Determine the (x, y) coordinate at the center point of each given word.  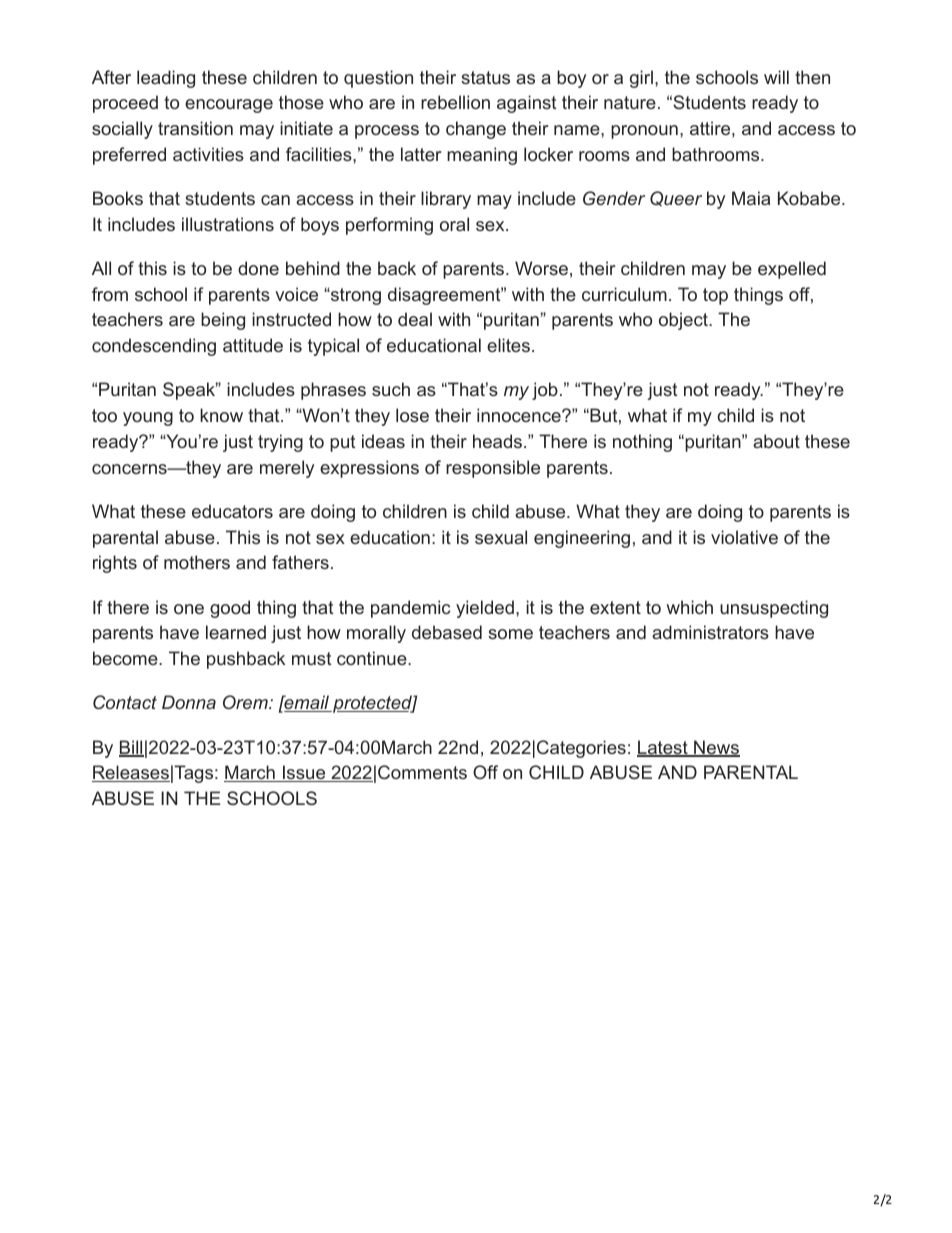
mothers (197, 562)
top (715, 296)
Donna (189, 702)
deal (415, 319)
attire (710, 128)
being (223, 321)
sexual (501, 537)
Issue (304, 773)
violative (744, 537)
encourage (229, 106)
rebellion (455, 102)
